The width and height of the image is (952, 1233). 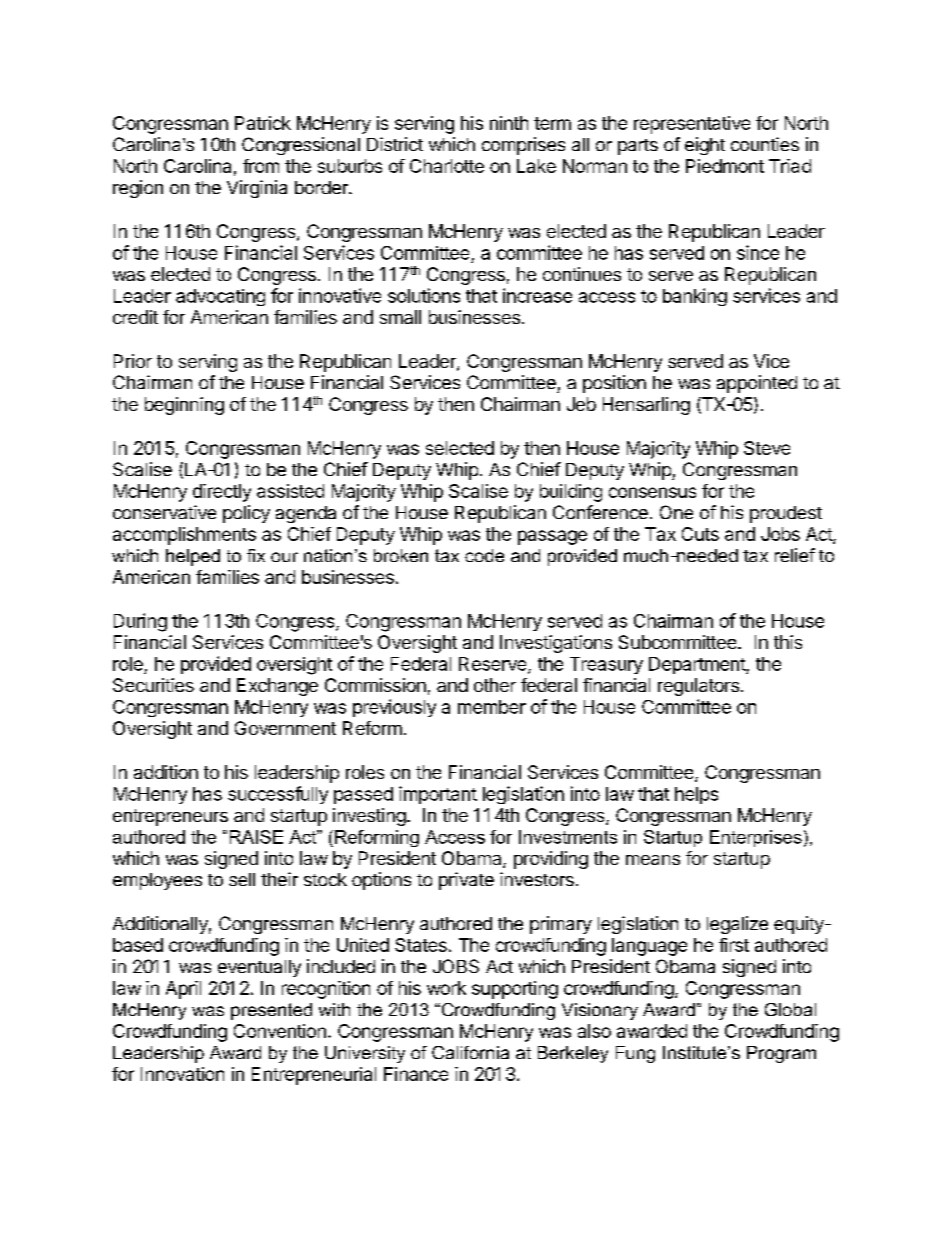 I want to click on Innovation, so click(x=182, y=1074).
